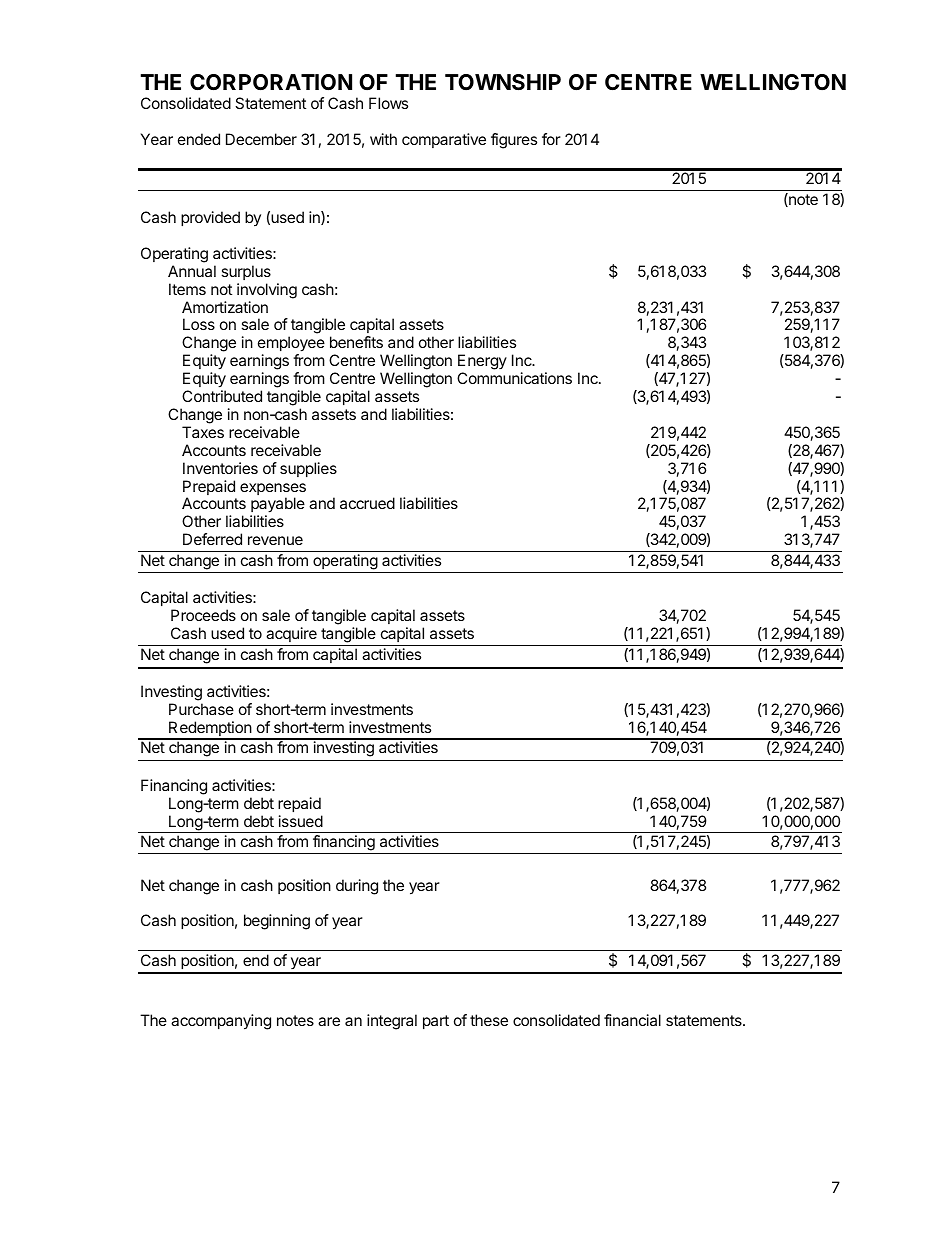 This image has width=952, height=1233. What do you see at coordinates (388, 103) in the image?
I see `Flows` at bounding box center [388, 103].
